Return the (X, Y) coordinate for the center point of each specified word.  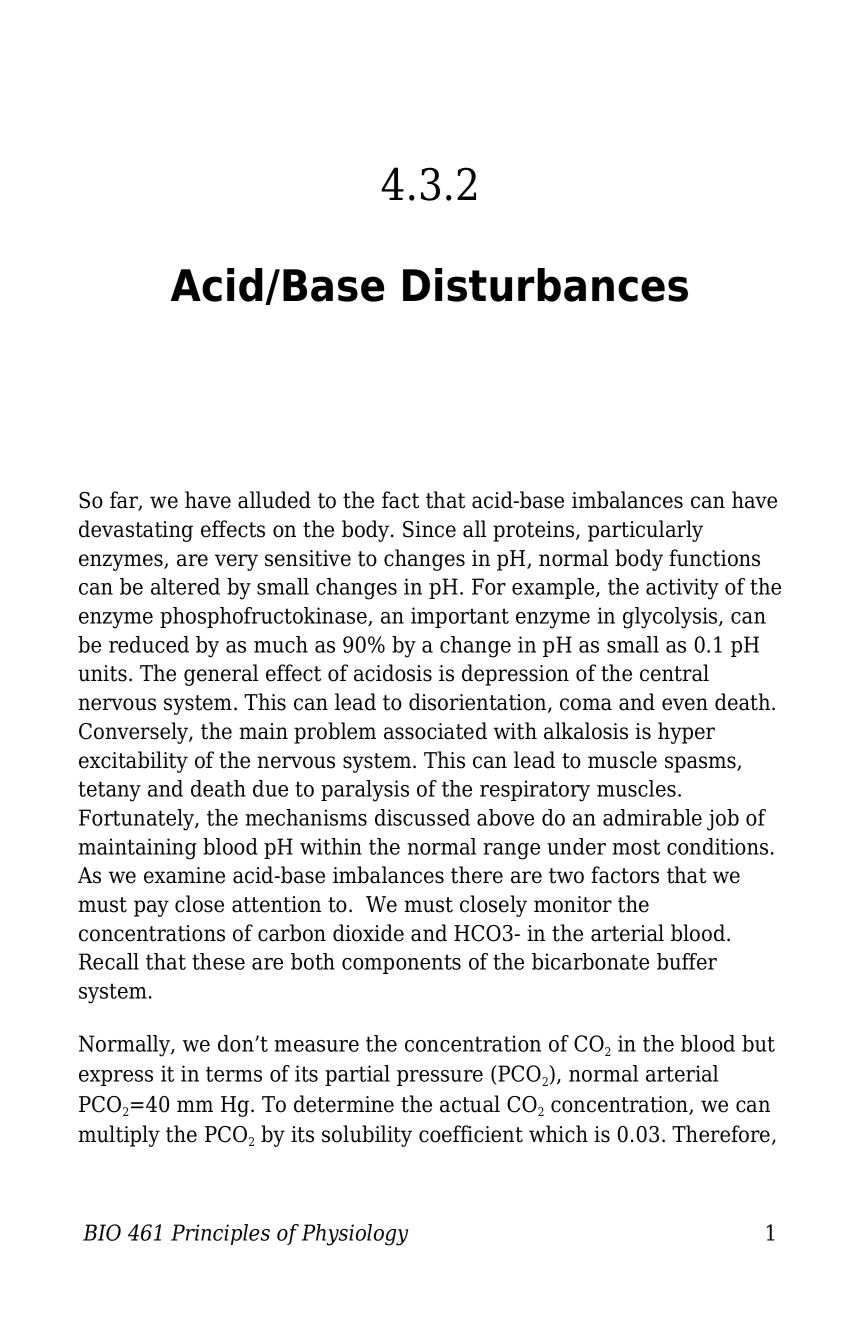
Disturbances (545, 285)
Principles (220, 1234)
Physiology (355, 1235)
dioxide (368, 933)
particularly (645, 531)
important (460, 617)
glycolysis (671, 618)
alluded (274, 500)
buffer (687, 961)
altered (185, 586)
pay (151, 908)
